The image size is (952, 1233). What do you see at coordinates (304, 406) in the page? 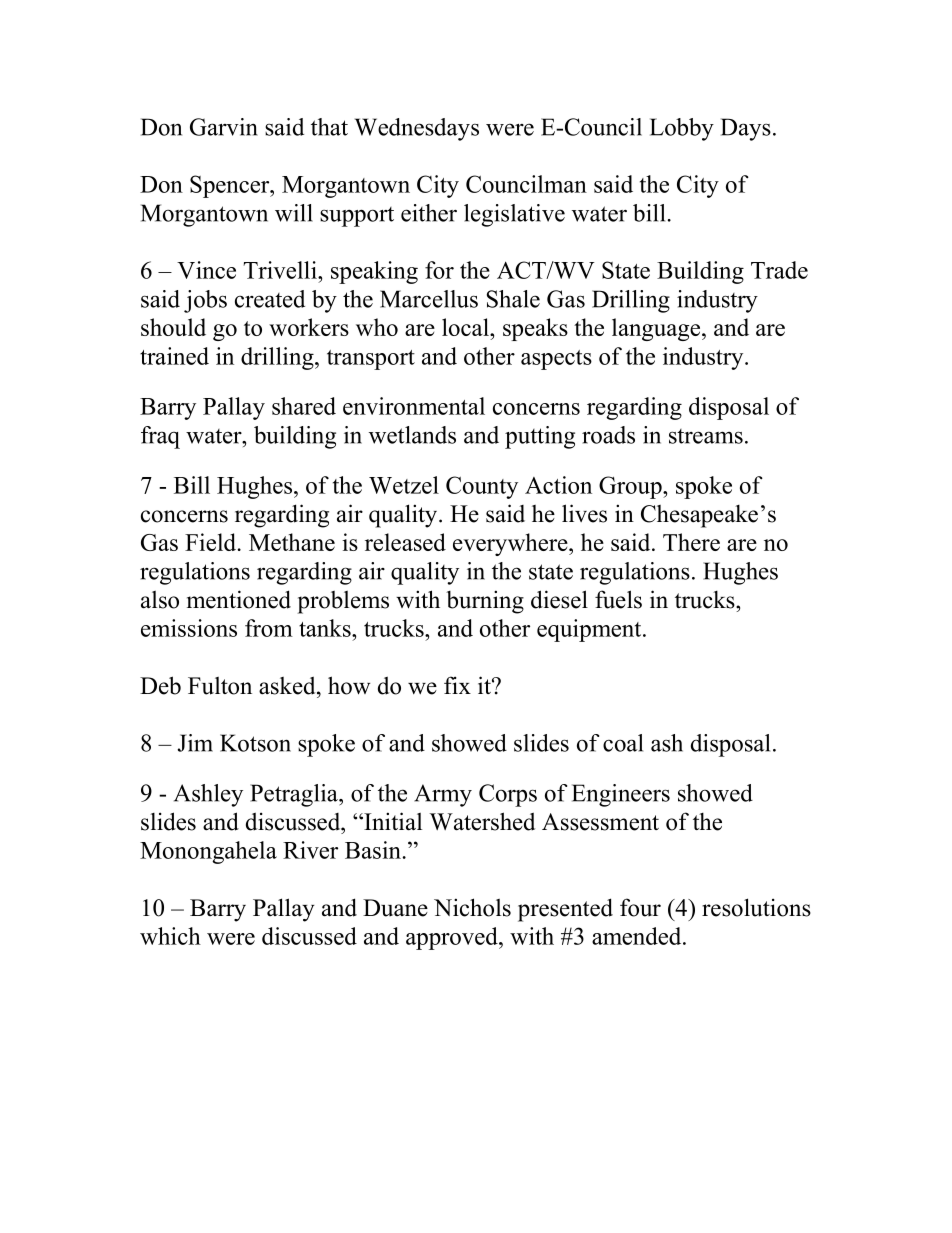
I see `shared` at bounding box center [304, 406].
